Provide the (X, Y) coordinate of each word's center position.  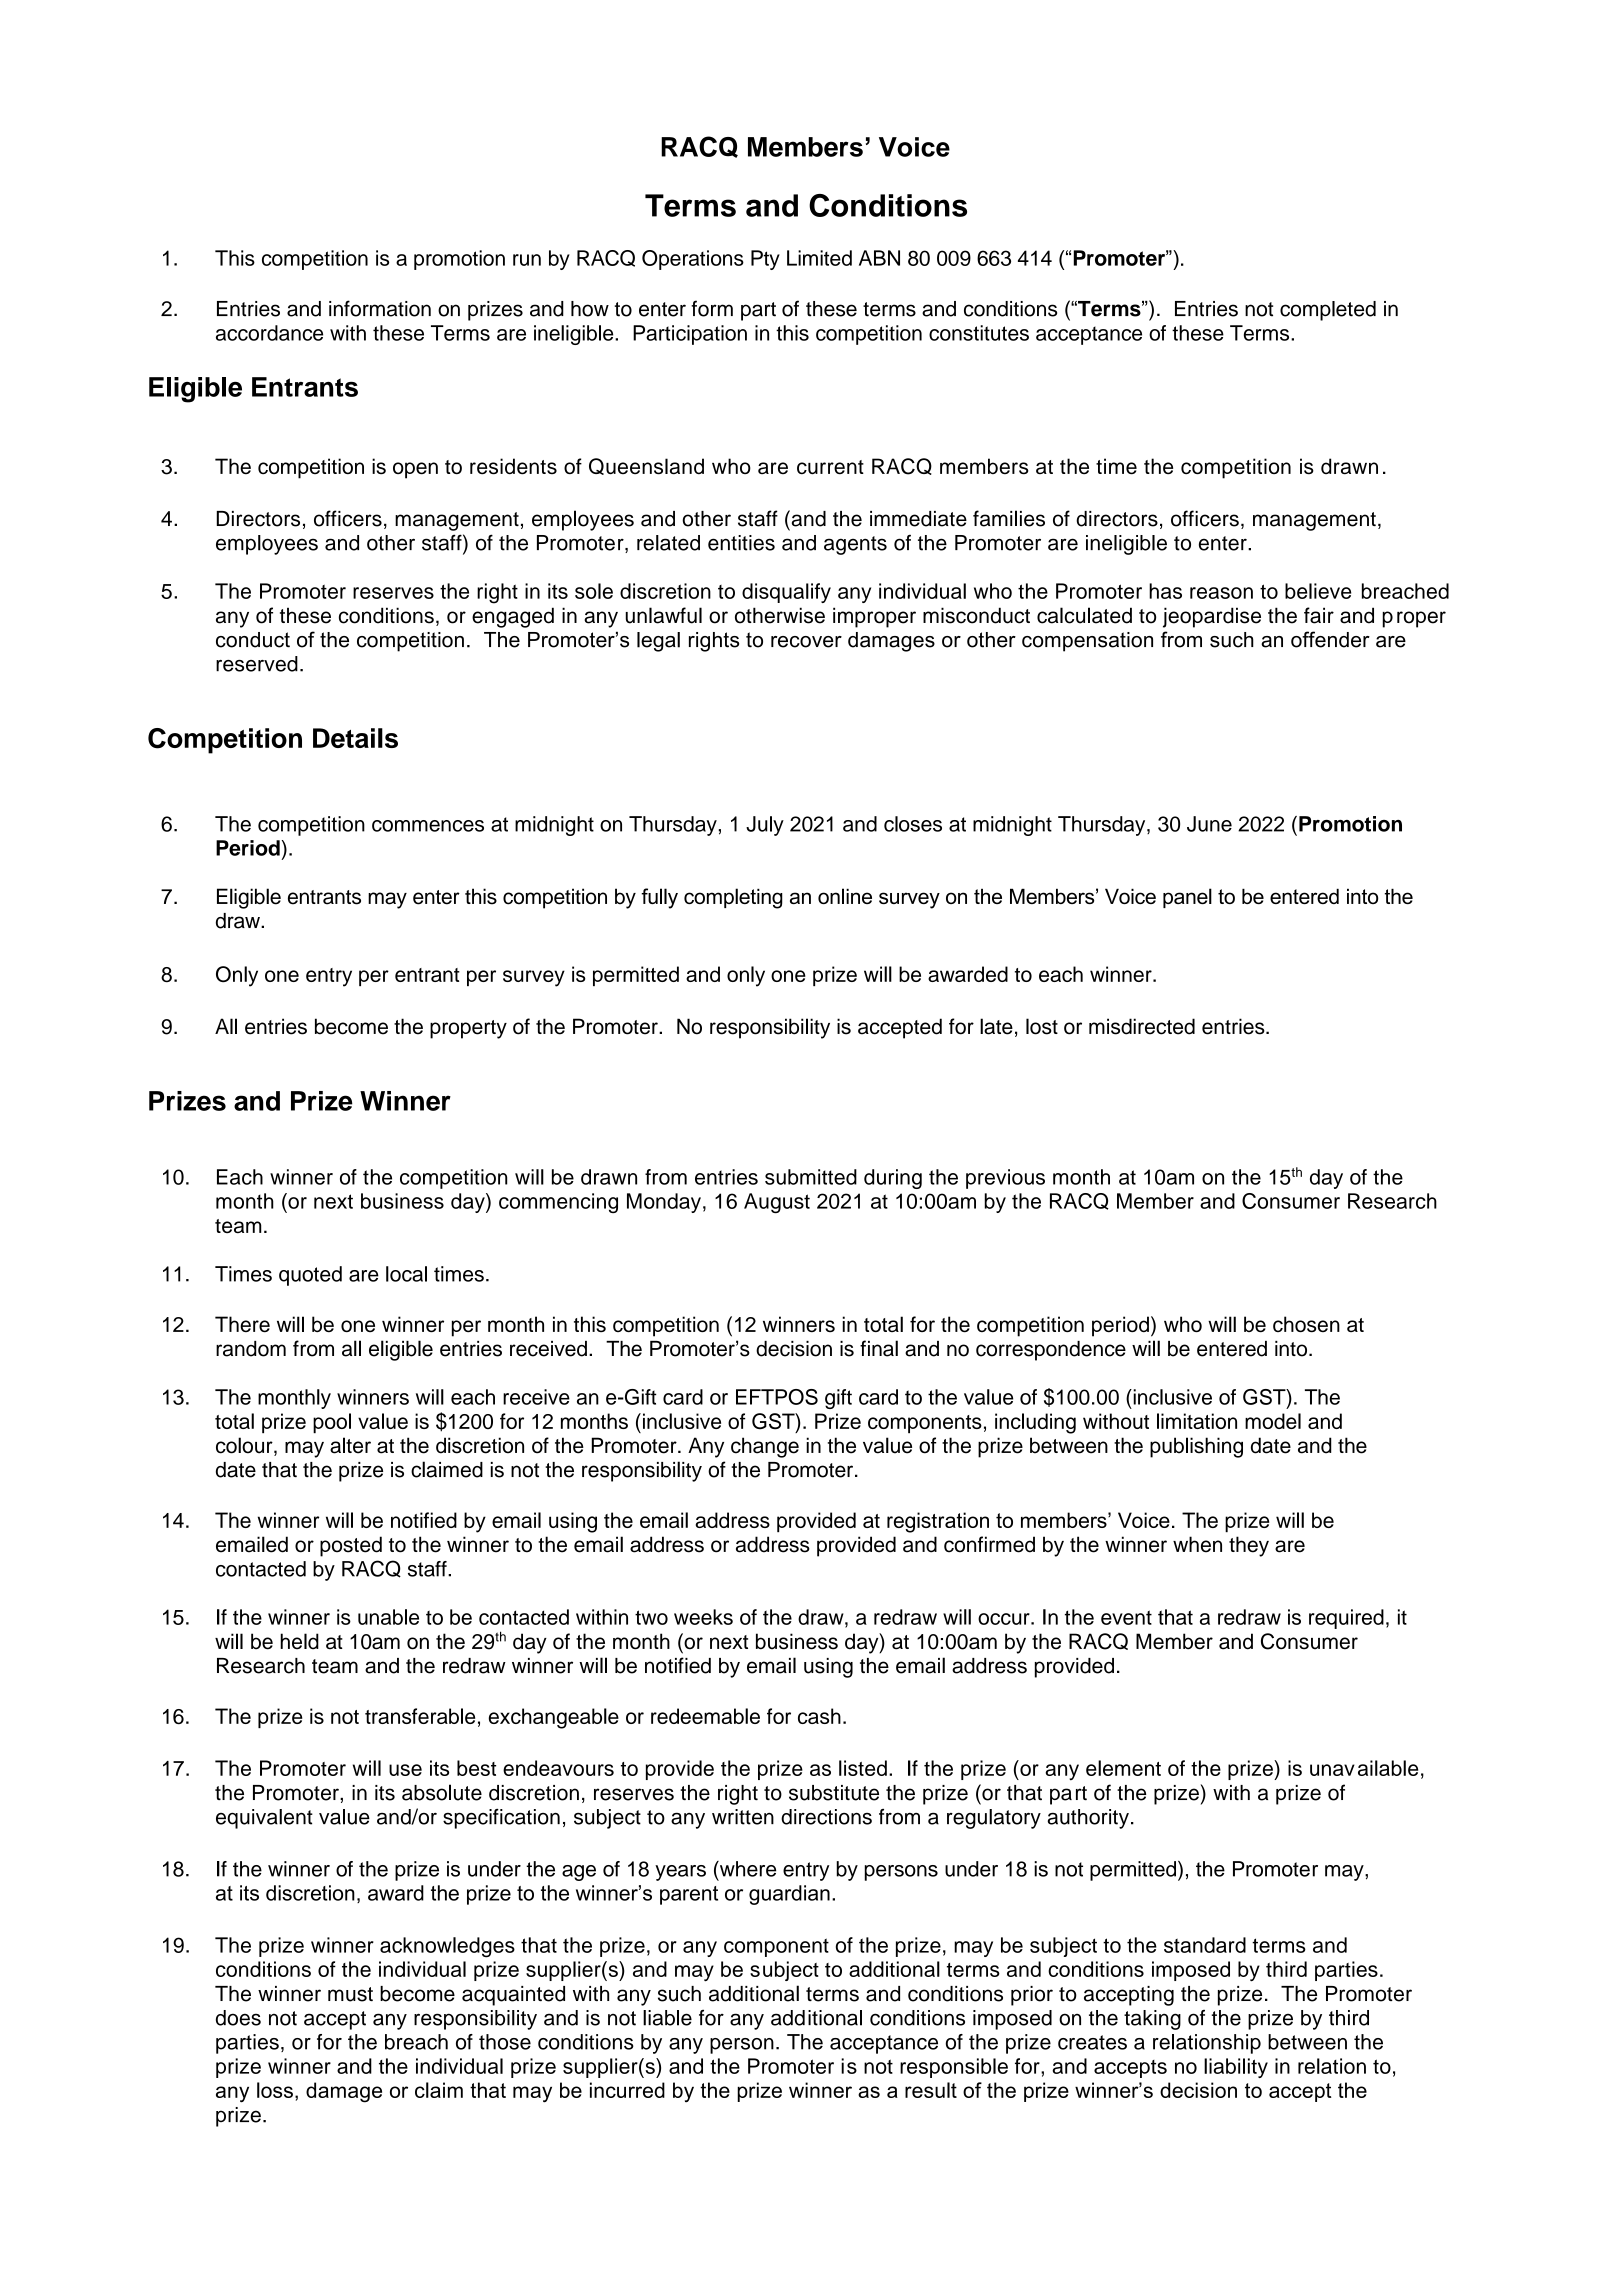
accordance (269, 333)
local (406, 1274)
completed (1328, 311)
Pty (765, 260)
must (350, 1994)
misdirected (1142, 1026)
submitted (811, 1177)
